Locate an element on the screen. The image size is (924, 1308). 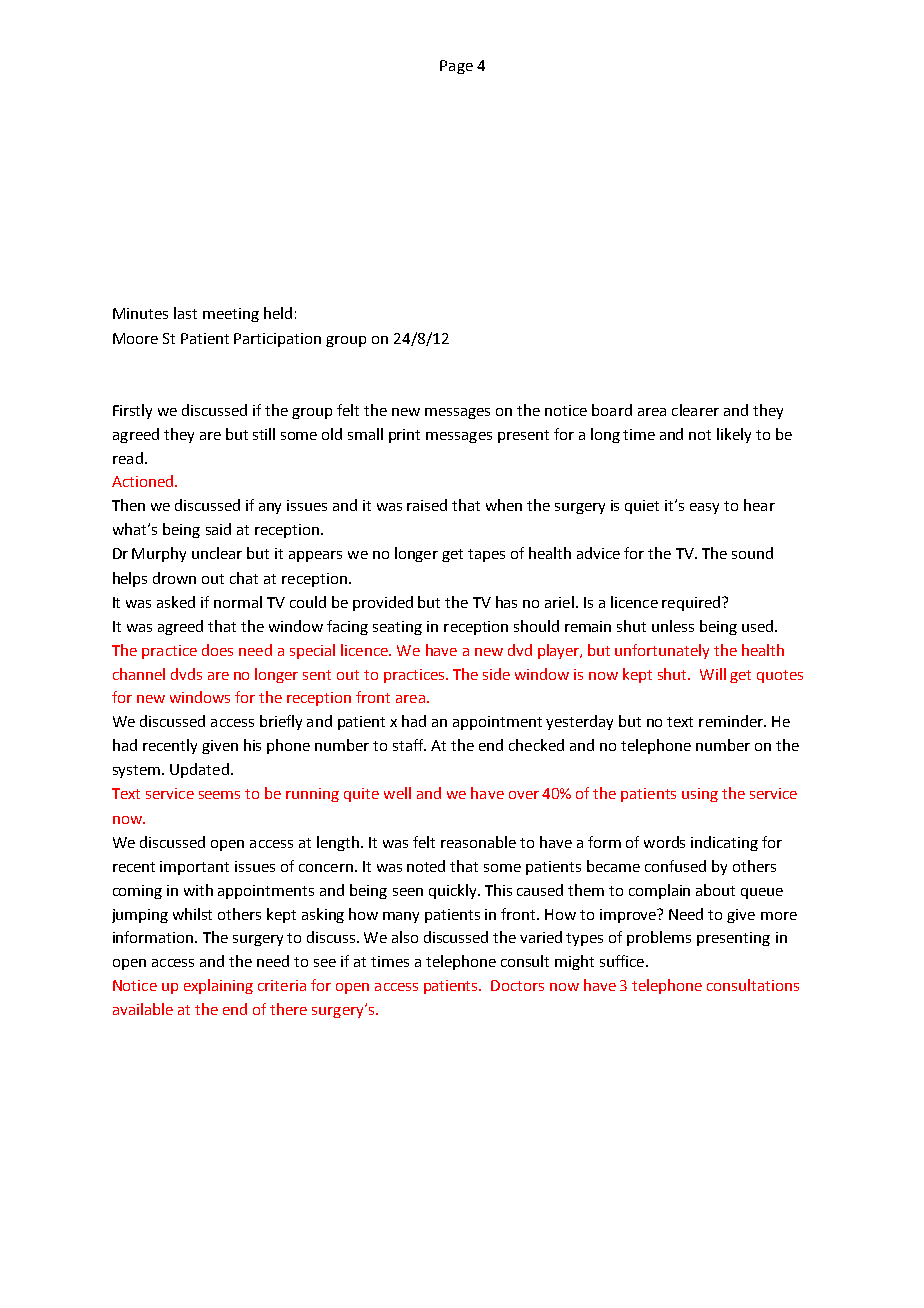
explaining is located at coordinates (218, 986).
